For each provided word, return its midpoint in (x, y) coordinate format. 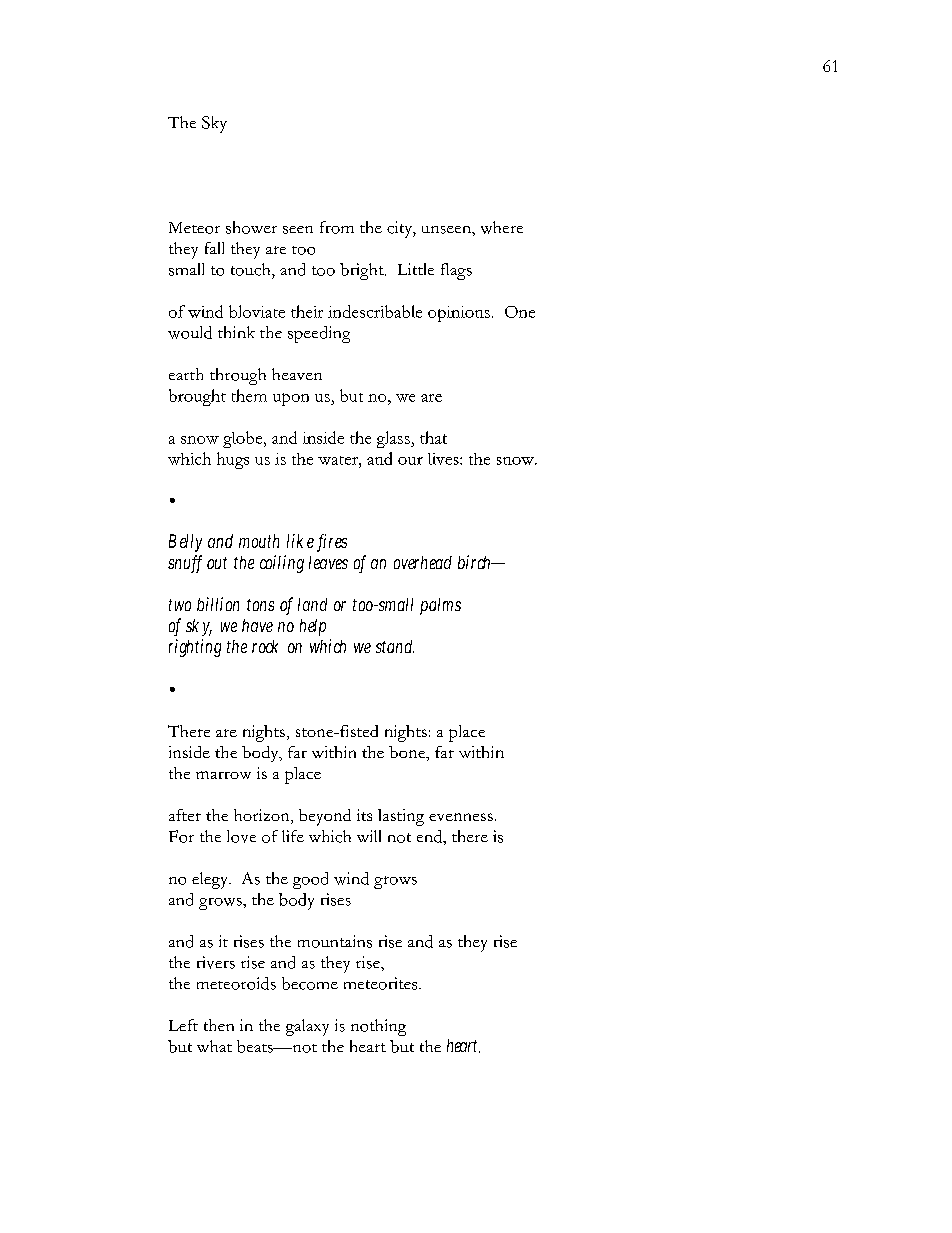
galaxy (307, 1027)
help (313, 627)
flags (456, 271)
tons (260, 605)
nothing (378, 1027)
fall (214, 248)
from (337, 227)
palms (440, 606)
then (219, 1025)
